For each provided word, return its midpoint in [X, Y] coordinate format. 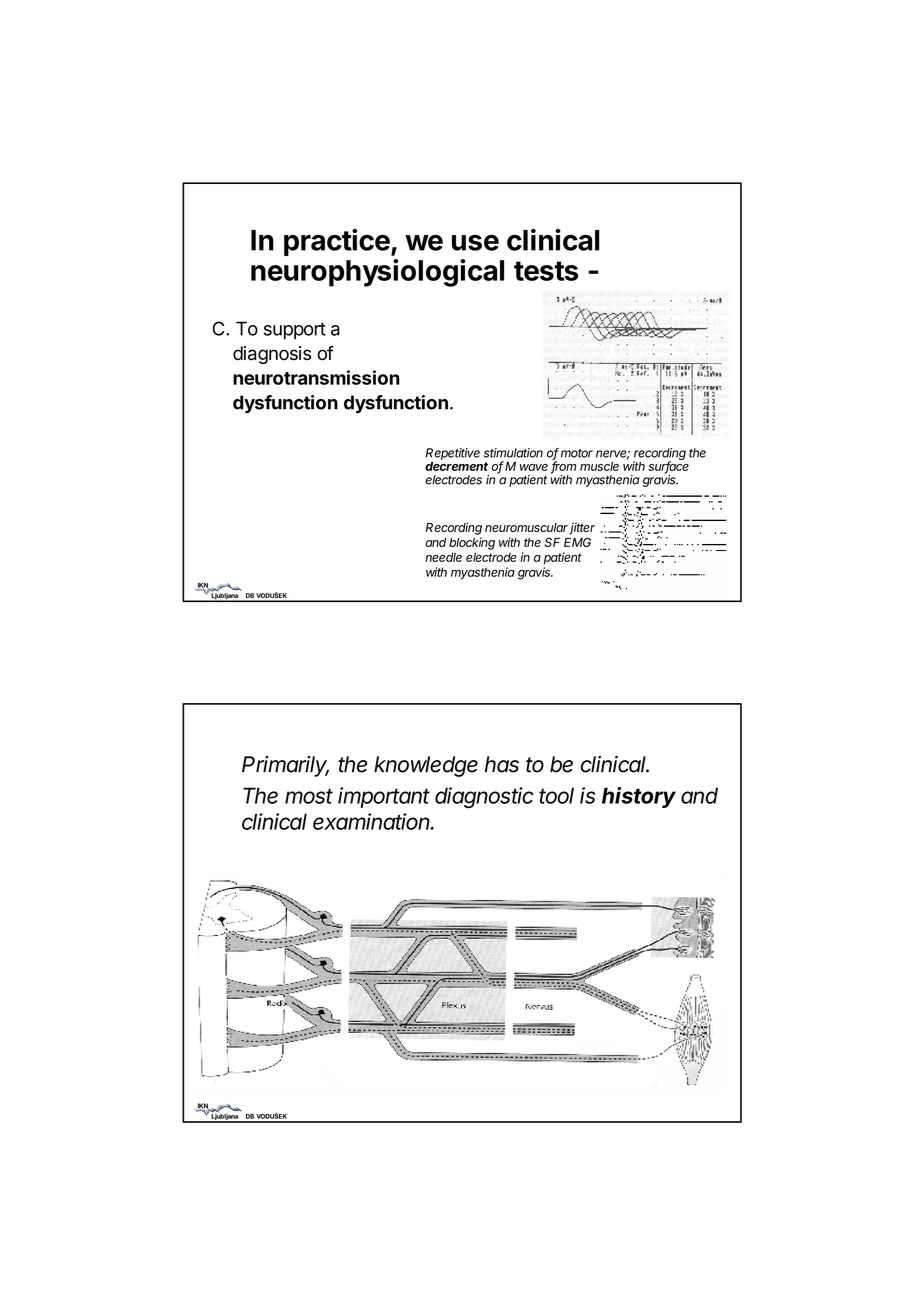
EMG [577, 542]
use [475, 243]
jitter [582, 528]
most [309, 796]
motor [577, 453]
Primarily [285, 766]
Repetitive [453, 455]
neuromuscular [527, 529]
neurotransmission [316, 377]
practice [337, 242]
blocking [472, 543]
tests [546, 271]
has [502, 764]
